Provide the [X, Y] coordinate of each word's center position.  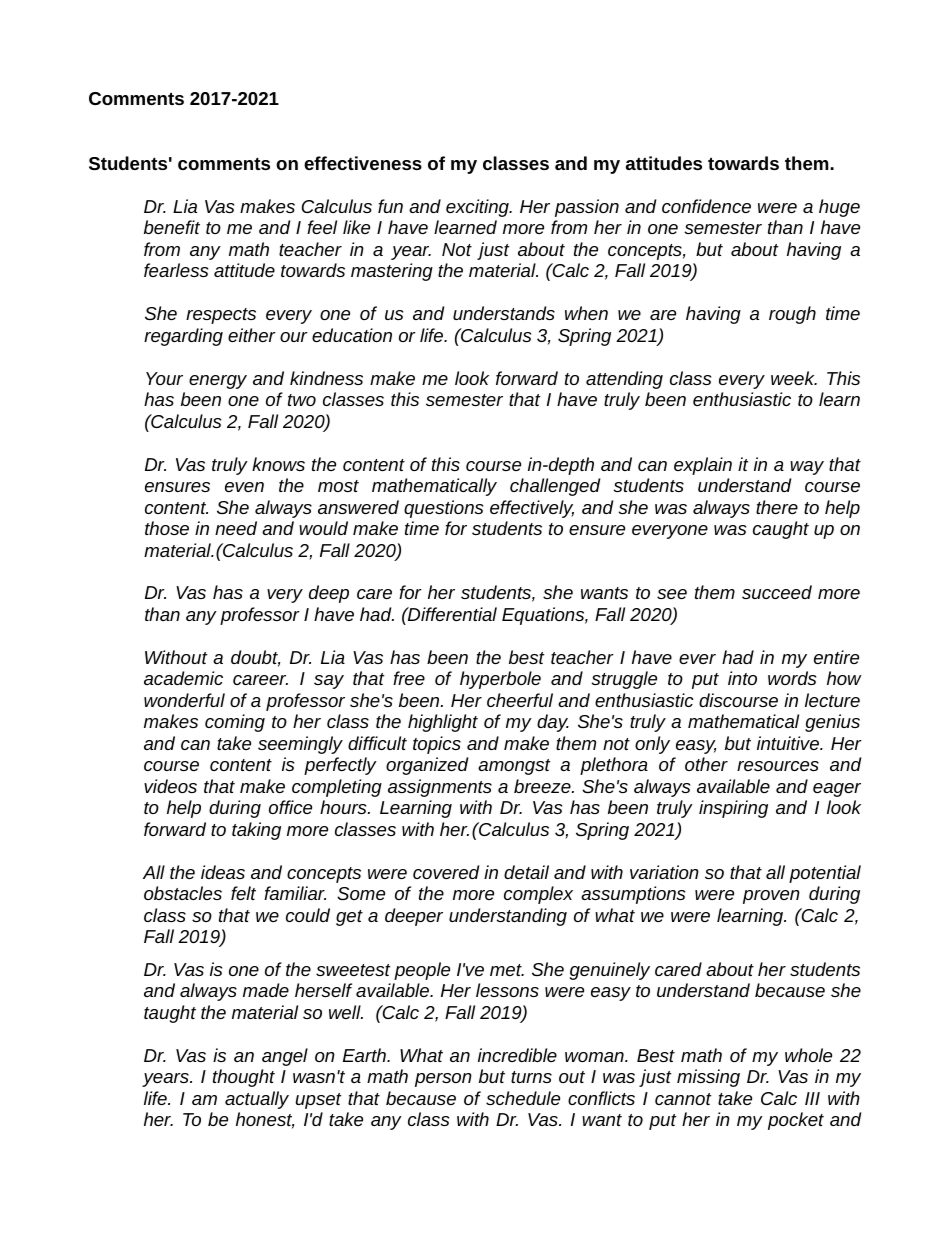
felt [243, 893]
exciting [478, 208]
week [794, 378]
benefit [172, 227]
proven [771, 897]
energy [218, 382]
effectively [532, 509]
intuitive [789, 743]
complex [538, 895]
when [586, 313]
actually [257, 1100]
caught [781, 530]
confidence [706, 206]
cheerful [520, 700]
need [236, 528]
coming [235, 723]
